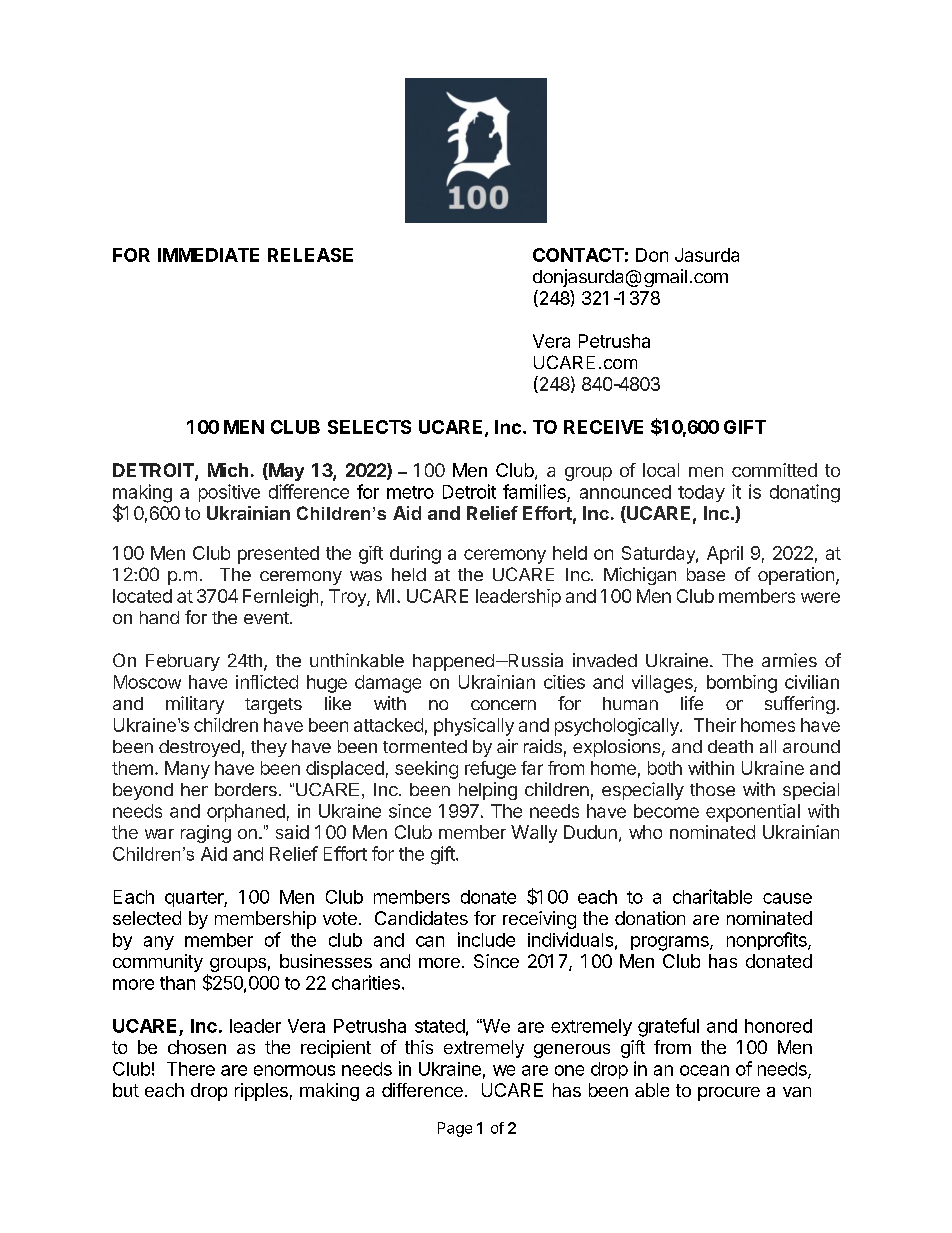 This screenshot has width=952, height=1233. I want to click on nonprofits, so click(768, 941).
